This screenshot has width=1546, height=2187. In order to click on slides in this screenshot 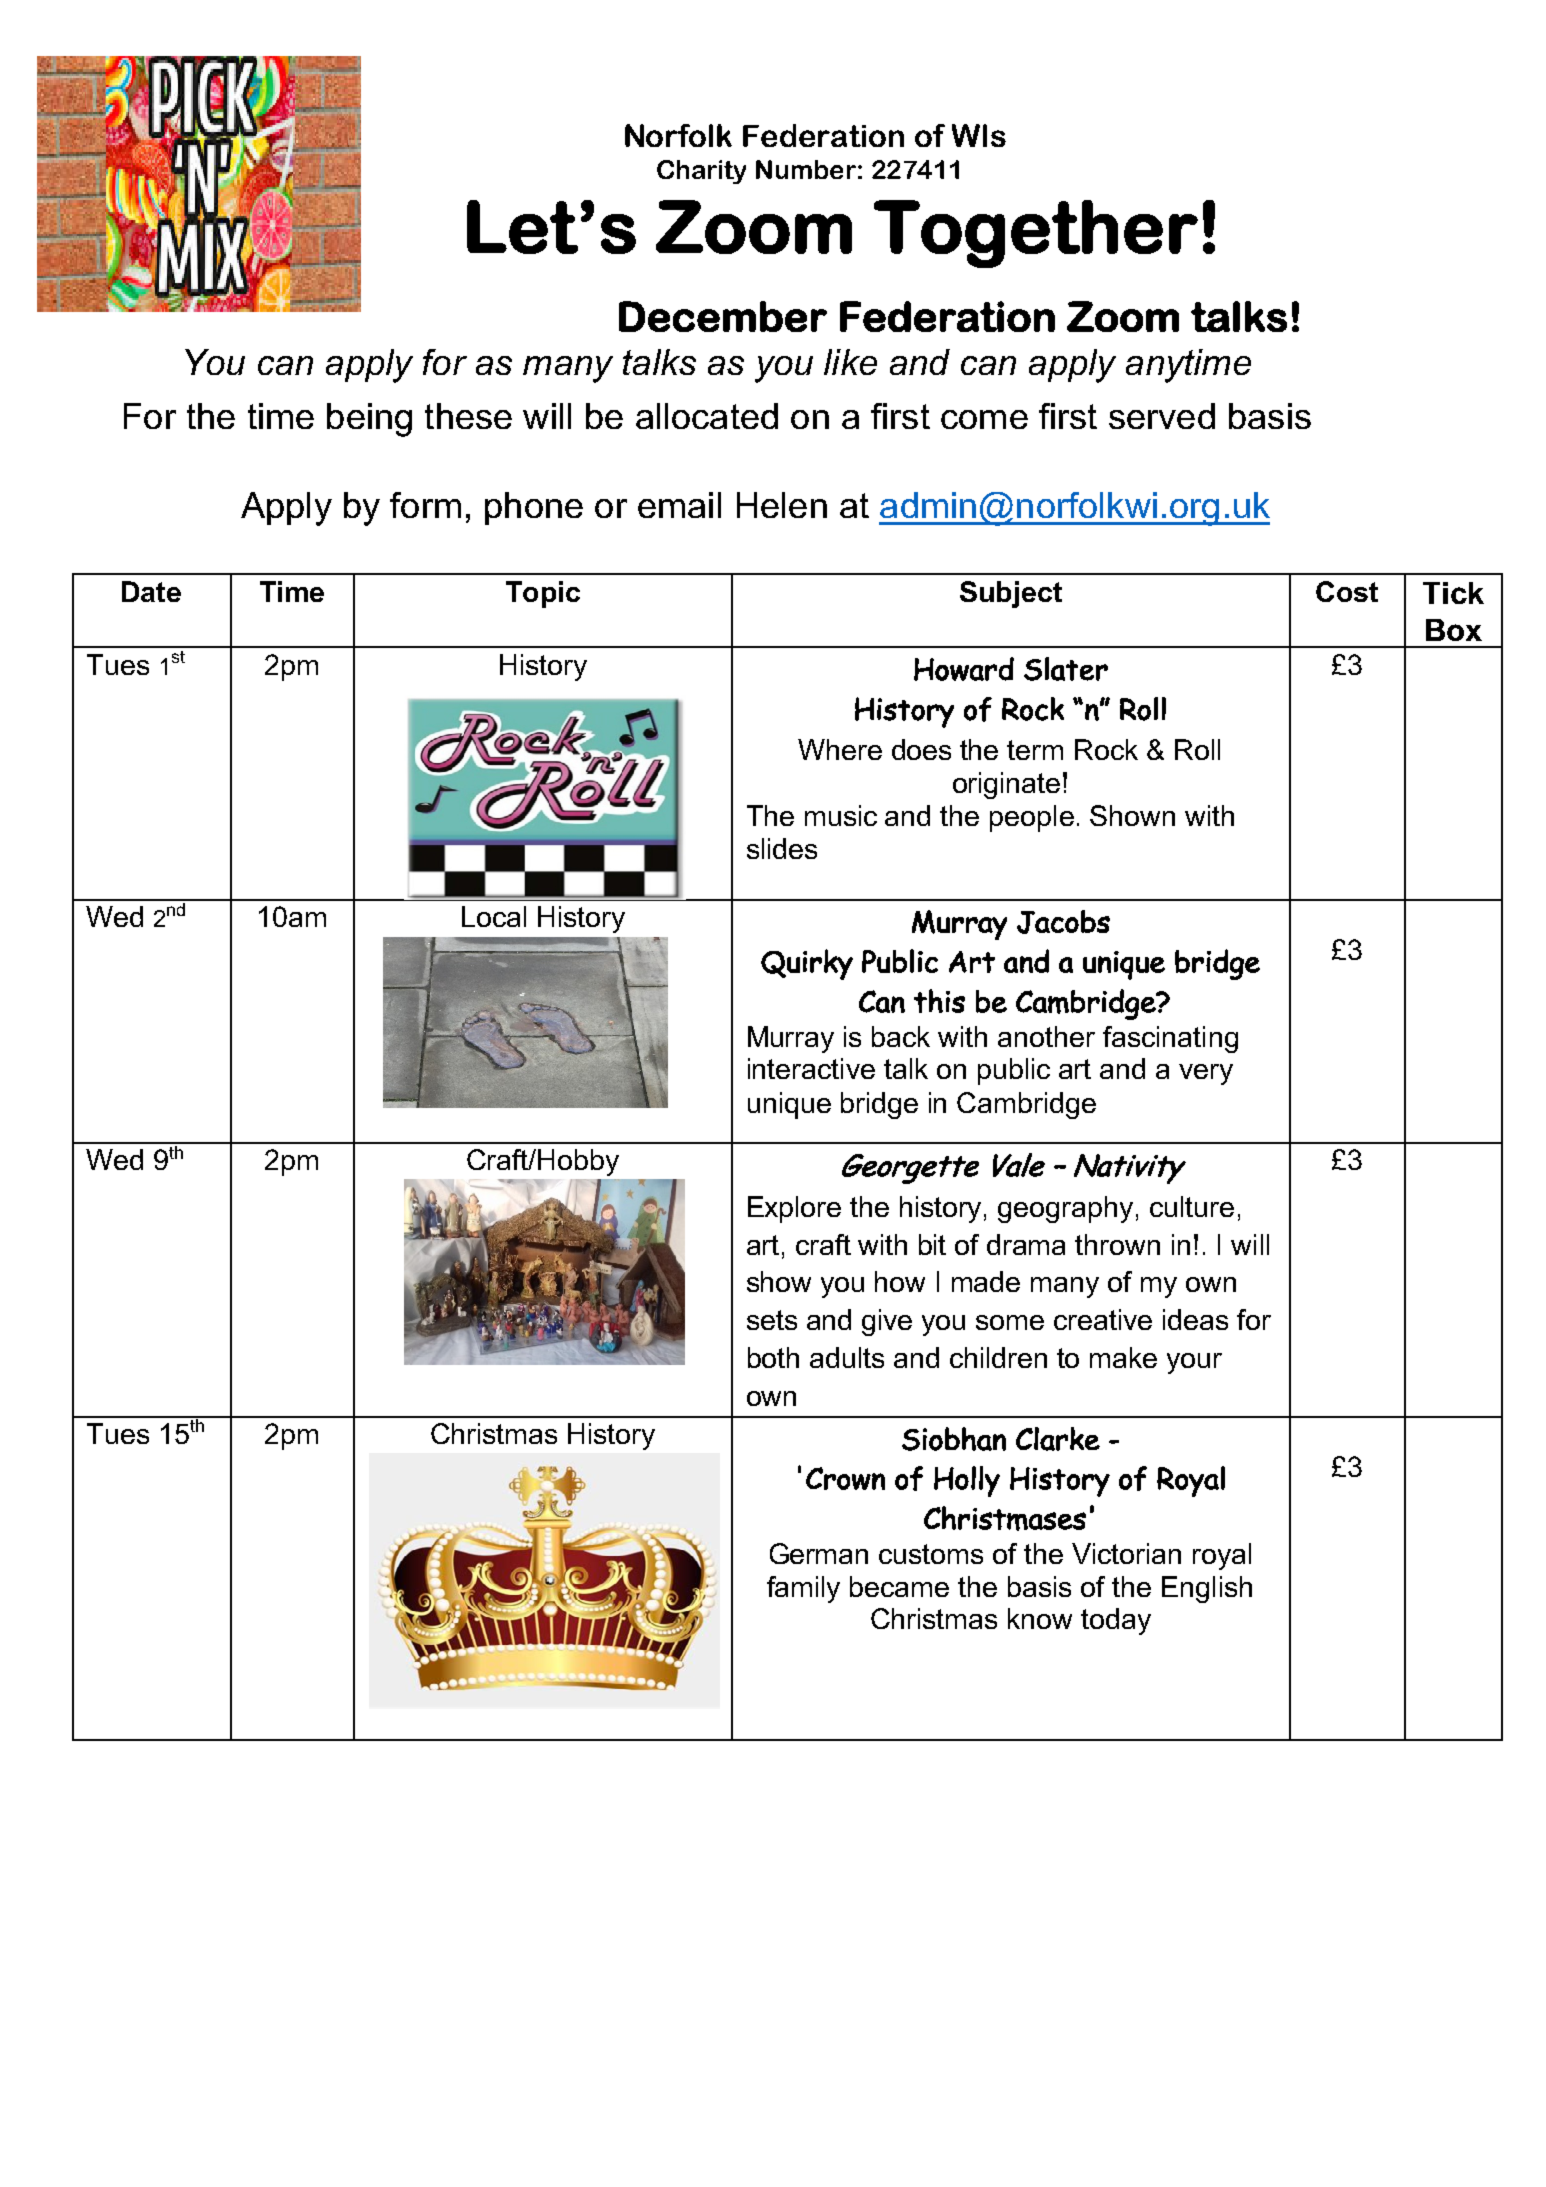, I will do `click(782, 848)`.
